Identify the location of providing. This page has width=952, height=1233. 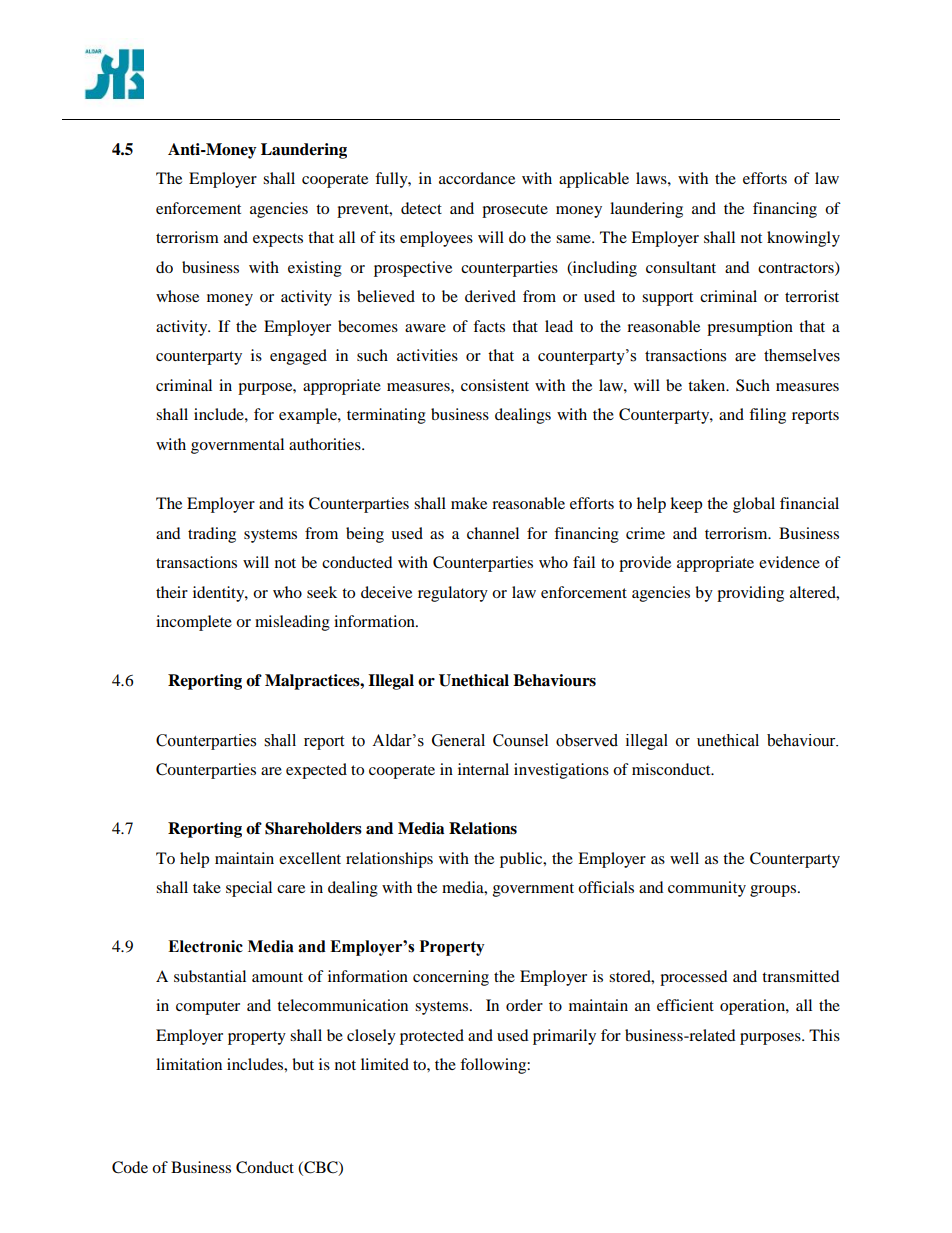
(750, 594).
